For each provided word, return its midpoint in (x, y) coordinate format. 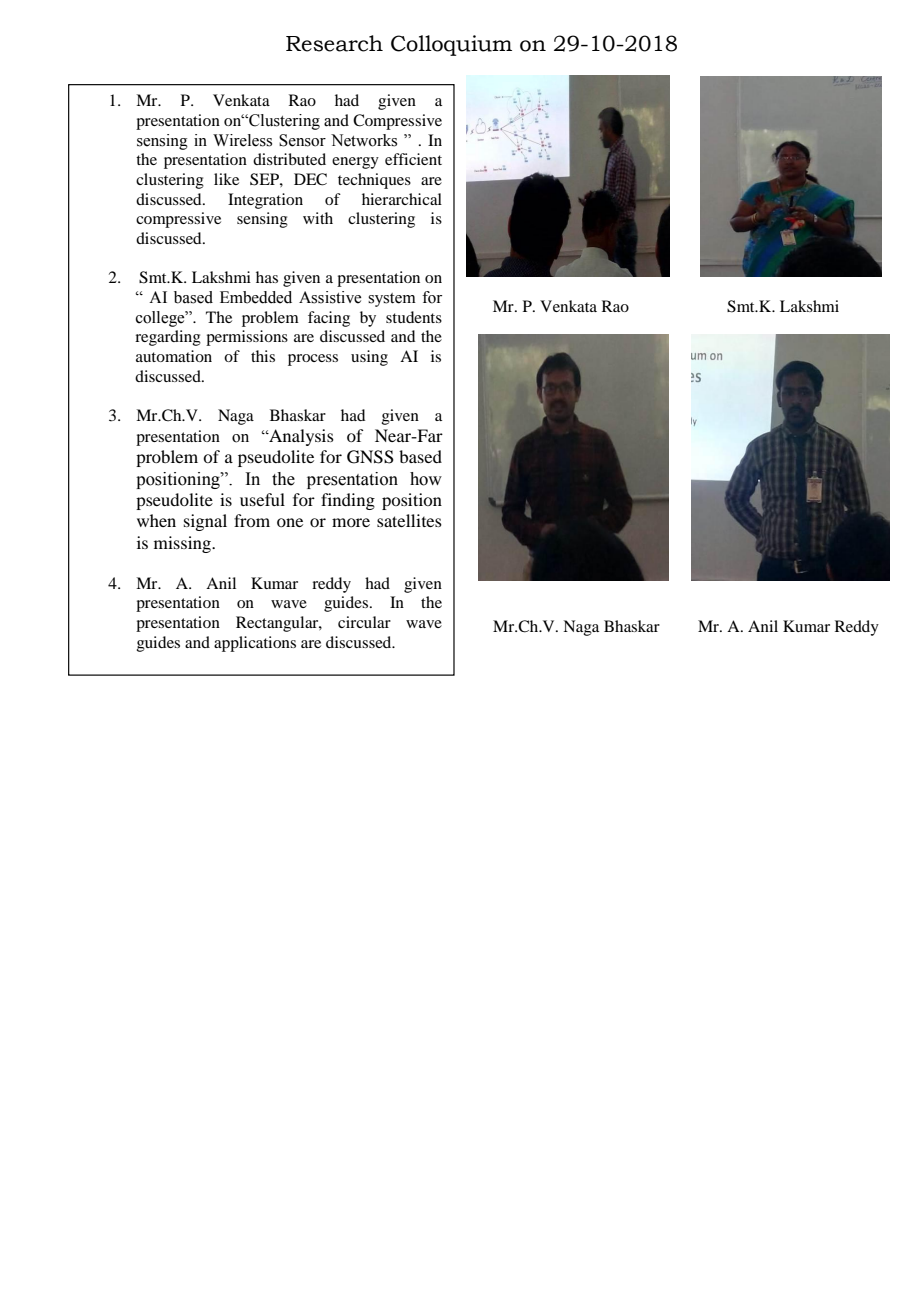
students (414, 317)
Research (334, 43)
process (313, 360)
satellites (409, 520)
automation (174, 356)
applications (255, 644)
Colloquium (451, 45)
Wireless (242, 140)
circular (364, 622)
